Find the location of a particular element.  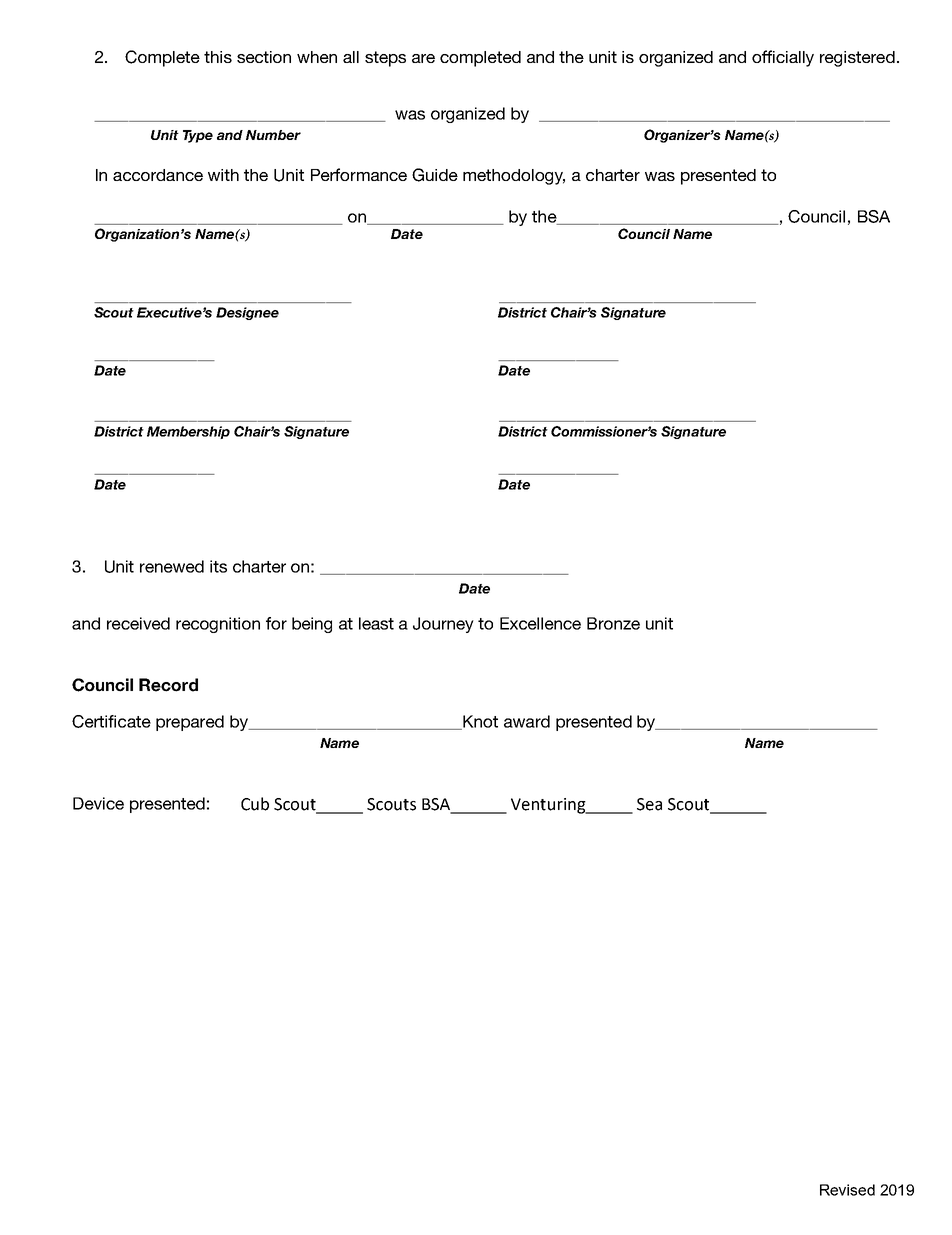

Device is located at coordinates (98, 803).
